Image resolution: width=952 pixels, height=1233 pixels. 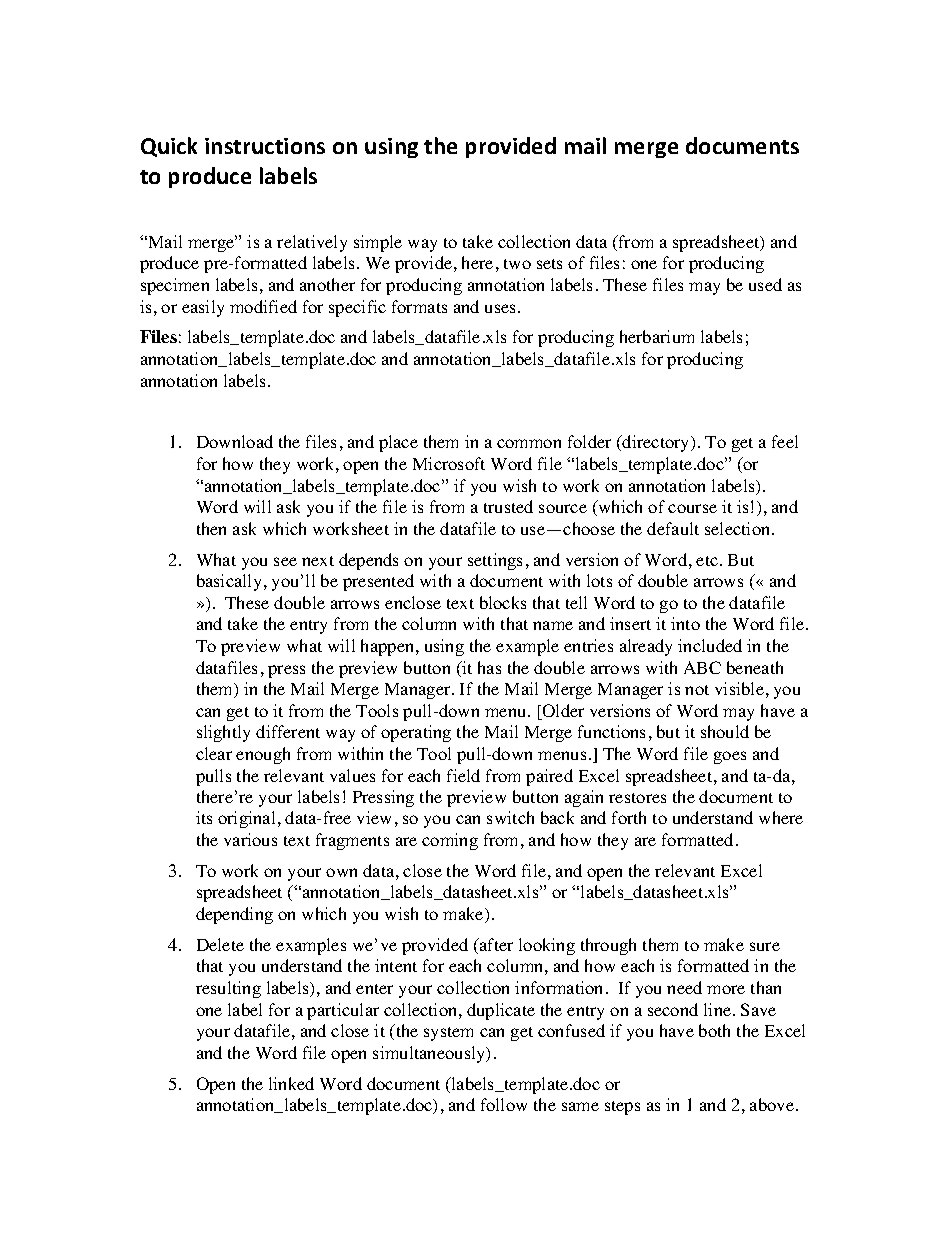 What do you see at coordinates (263, 306) in the screenshot?
I see `modified` at bounding box center [263, 306].
